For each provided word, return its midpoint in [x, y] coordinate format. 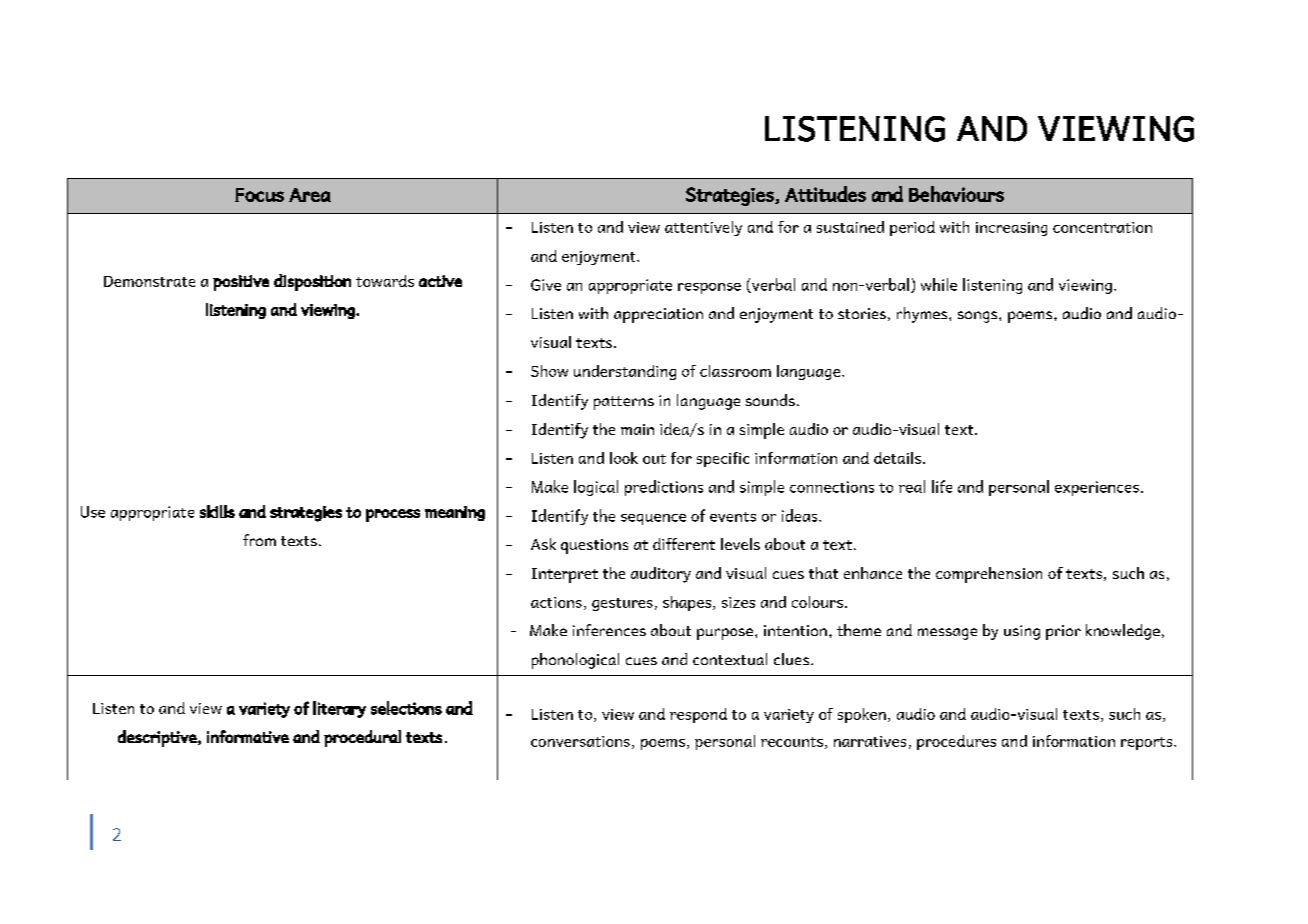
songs [979, 317]
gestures [622, 604]
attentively [703, 228]
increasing [1011, 229]
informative [248, 736]
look [624, 458]
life [942, 486]
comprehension [989, 575]
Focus [259, 195]
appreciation [658, 315]
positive [241, 283]
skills [217, 511]
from [259, 540]
